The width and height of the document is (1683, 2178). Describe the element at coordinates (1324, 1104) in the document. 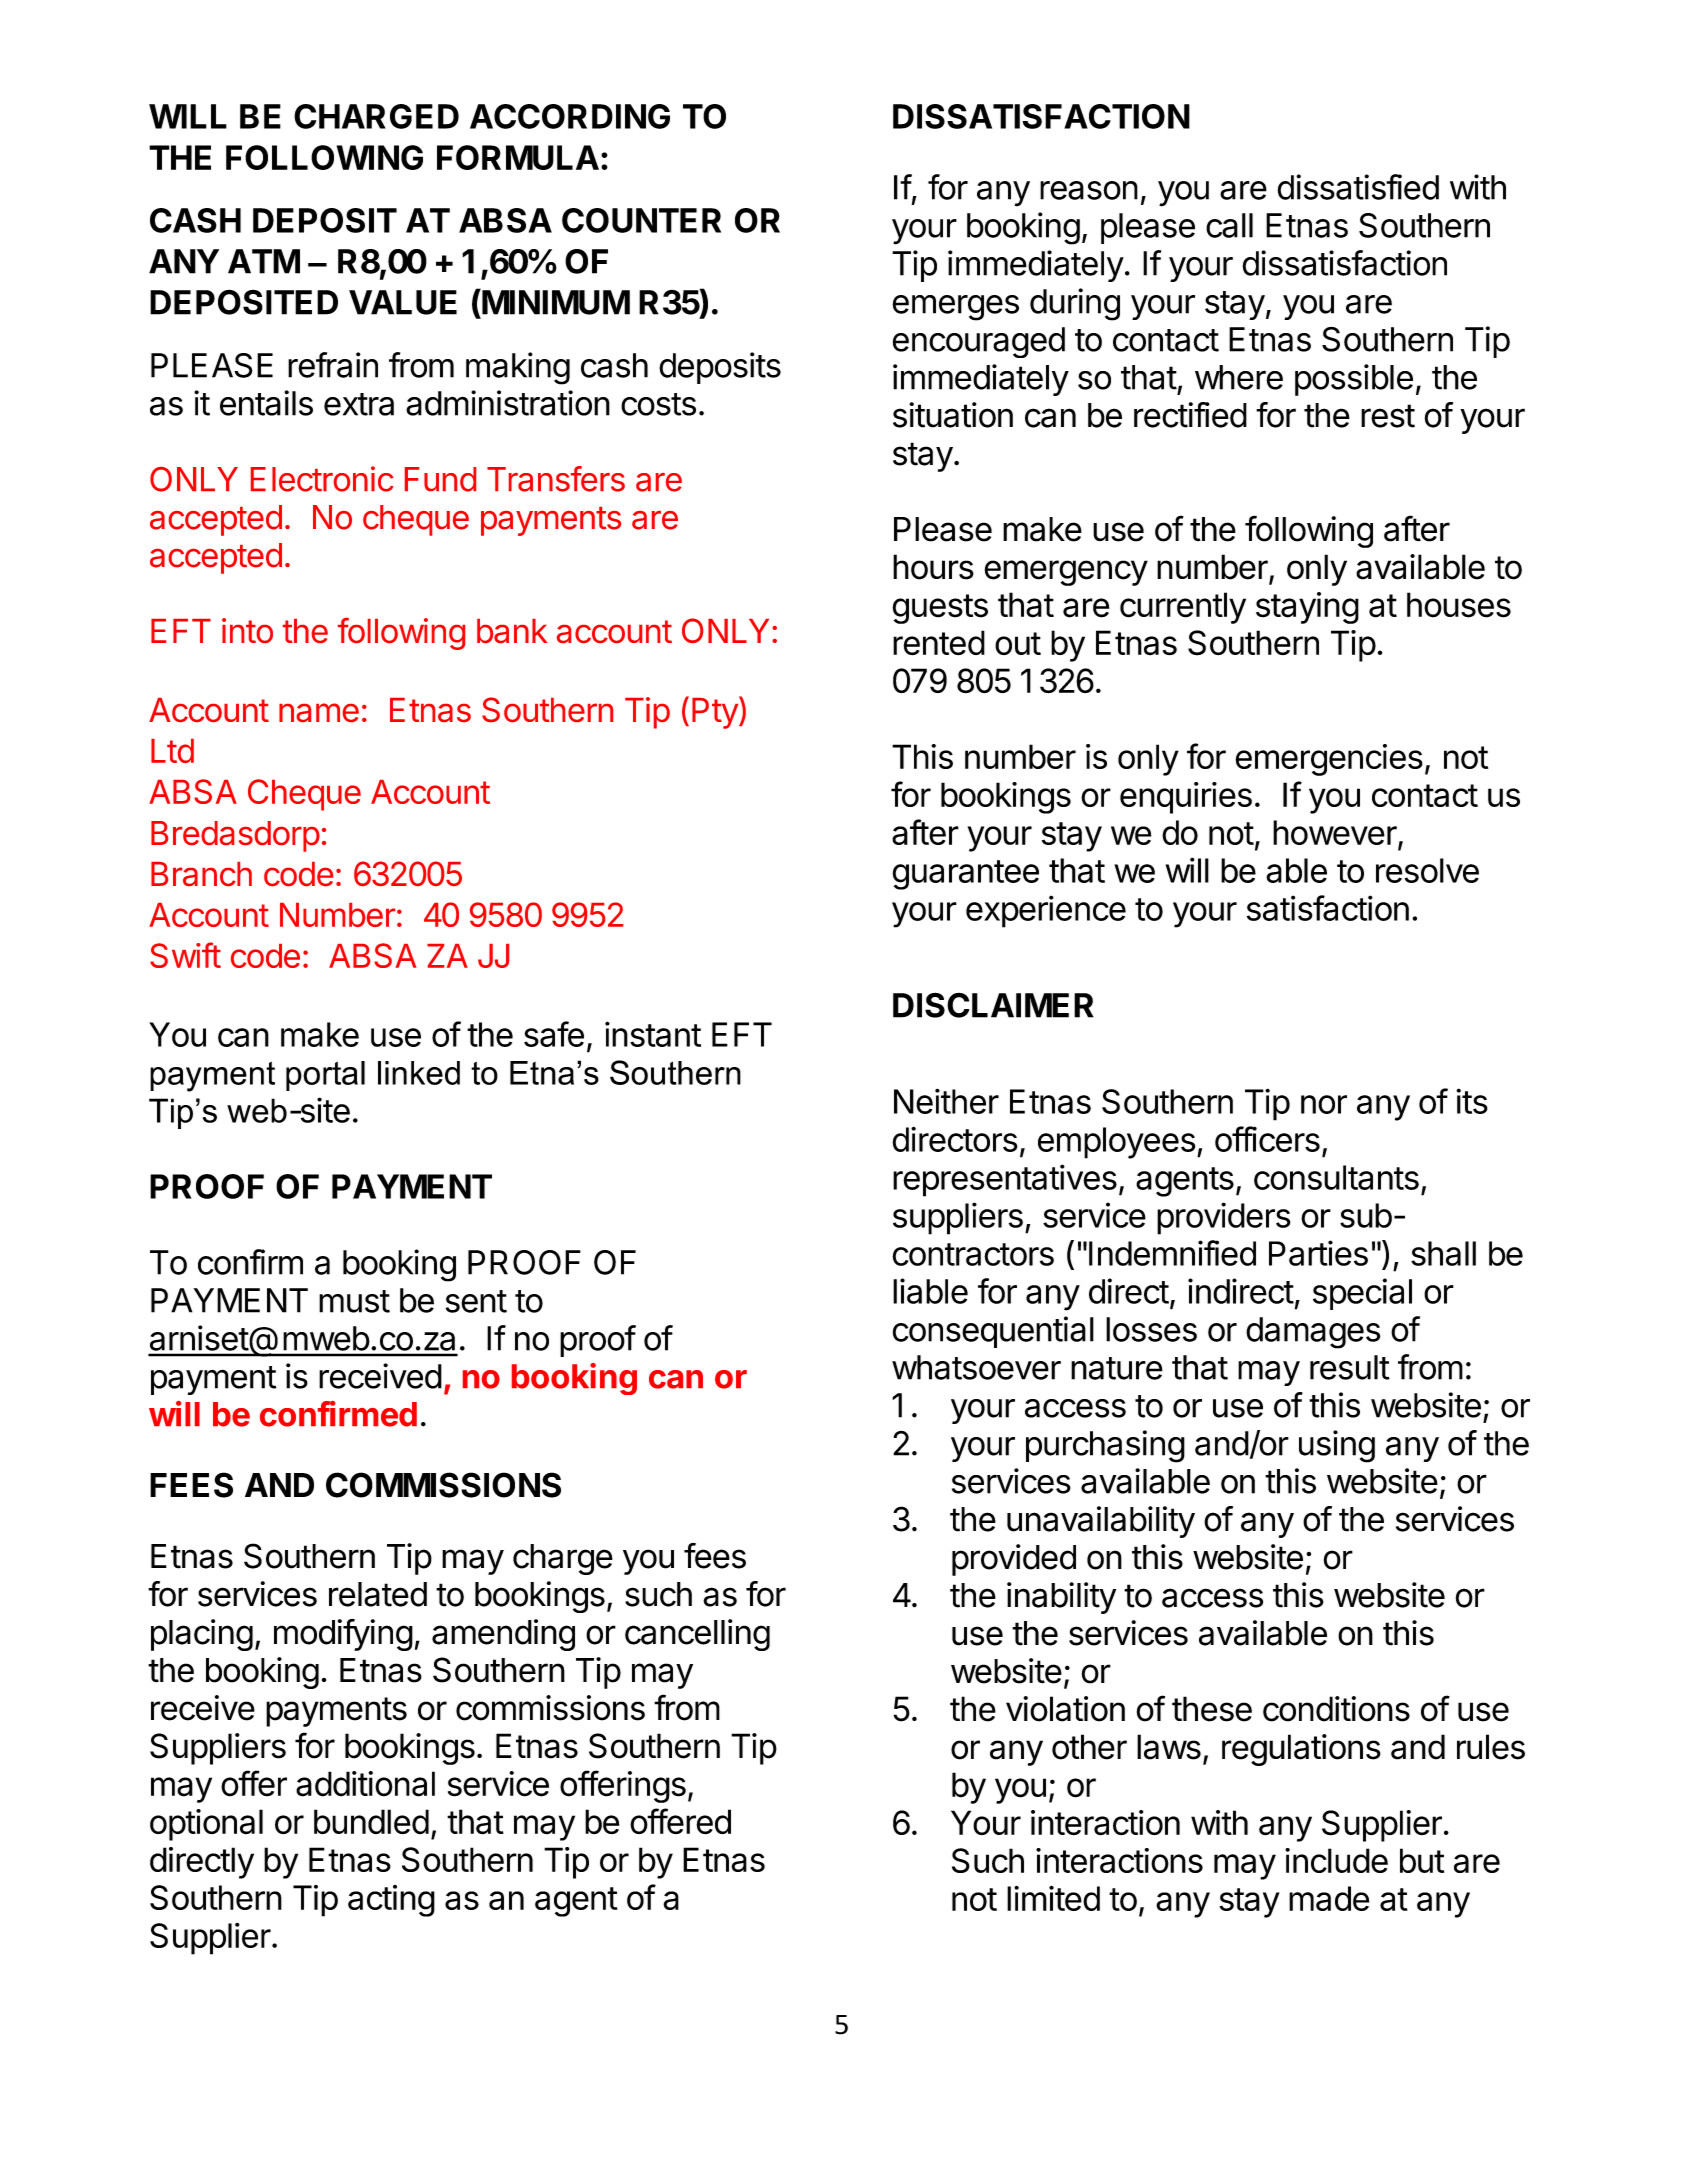

I see `nor` at that location.
